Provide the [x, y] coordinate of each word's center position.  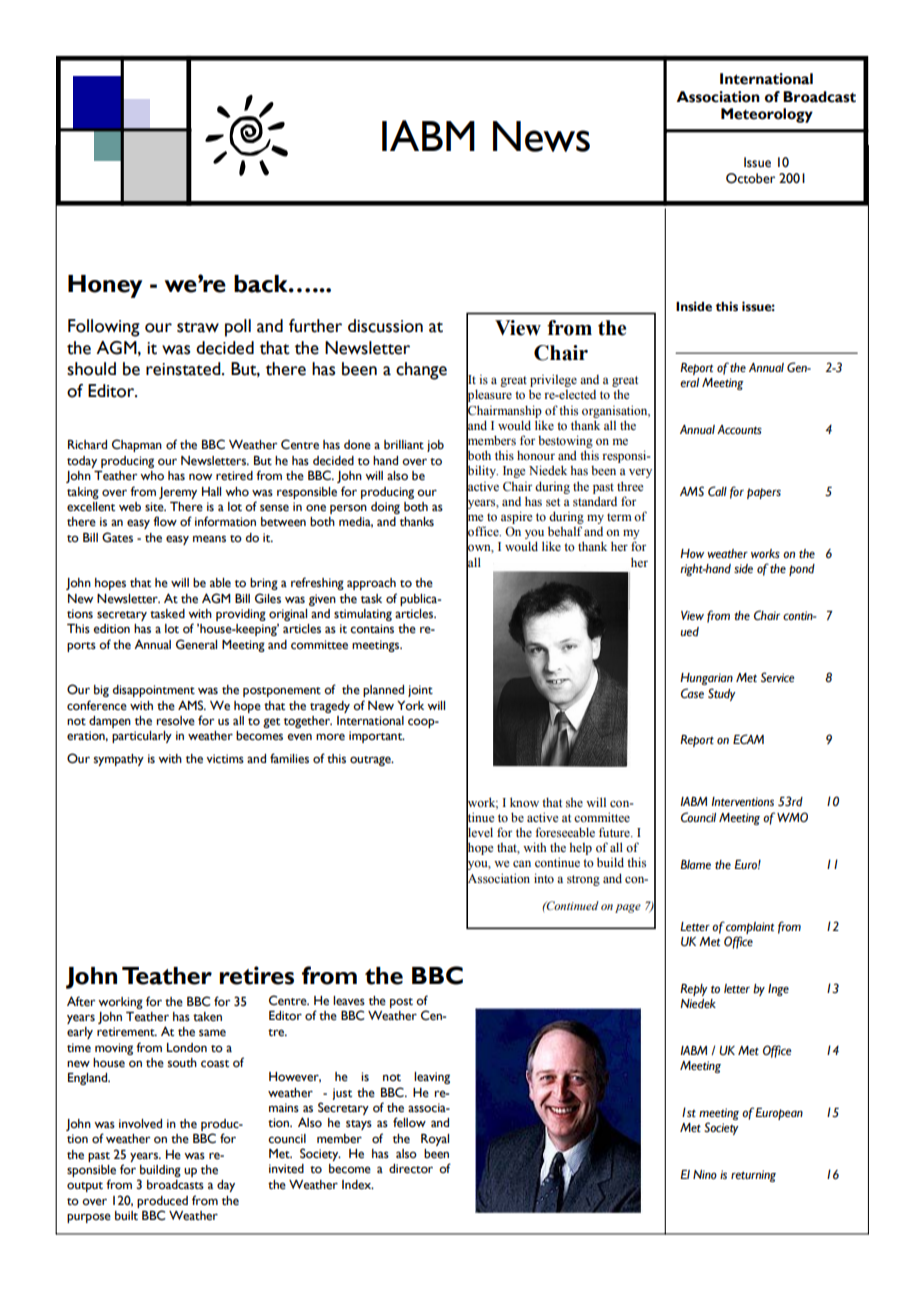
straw [198, 327]
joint [420, 691]
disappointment [154, 691]
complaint [750, 928]
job [435, 446]
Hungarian [706, 679]
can [522, 863]
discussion [385, 326]
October [750, 178]
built [126, 1216]
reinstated [184, 369]
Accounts [739, 429]
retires [257, 975]
